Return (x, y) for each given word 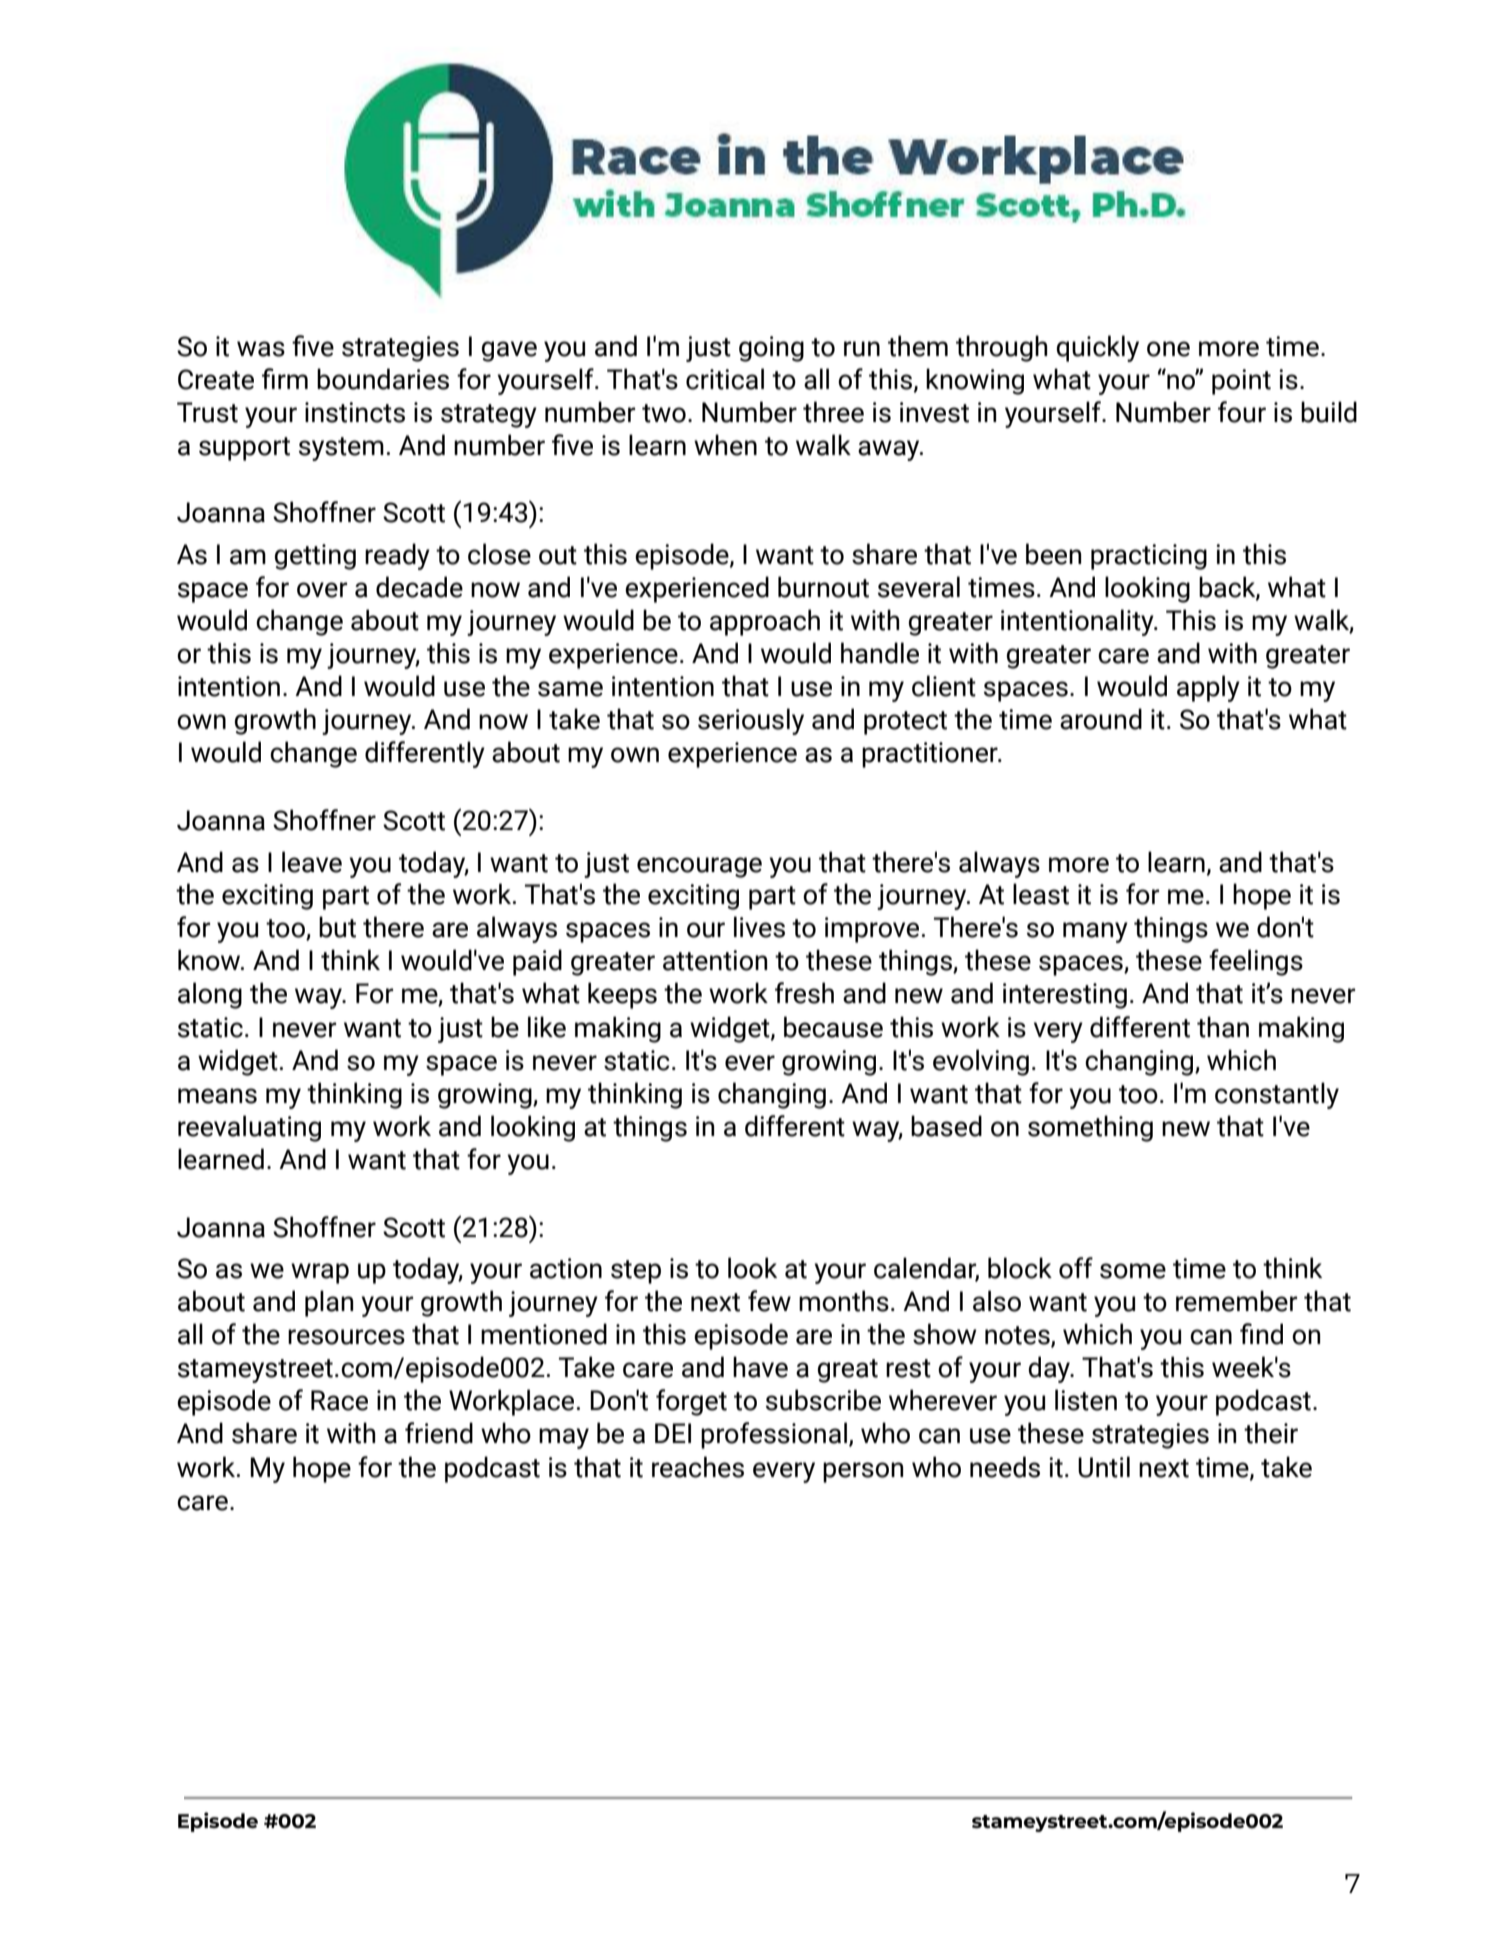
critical (725, 379)
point (1241, 382)
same (570, 689)
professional (774, 1435)
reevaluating (249, 1128)
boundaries (383, 379)
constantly (1277, 1095)
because (833, 1027)
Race (339, 1400)
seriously (751, 721)
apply (1208, 688)
